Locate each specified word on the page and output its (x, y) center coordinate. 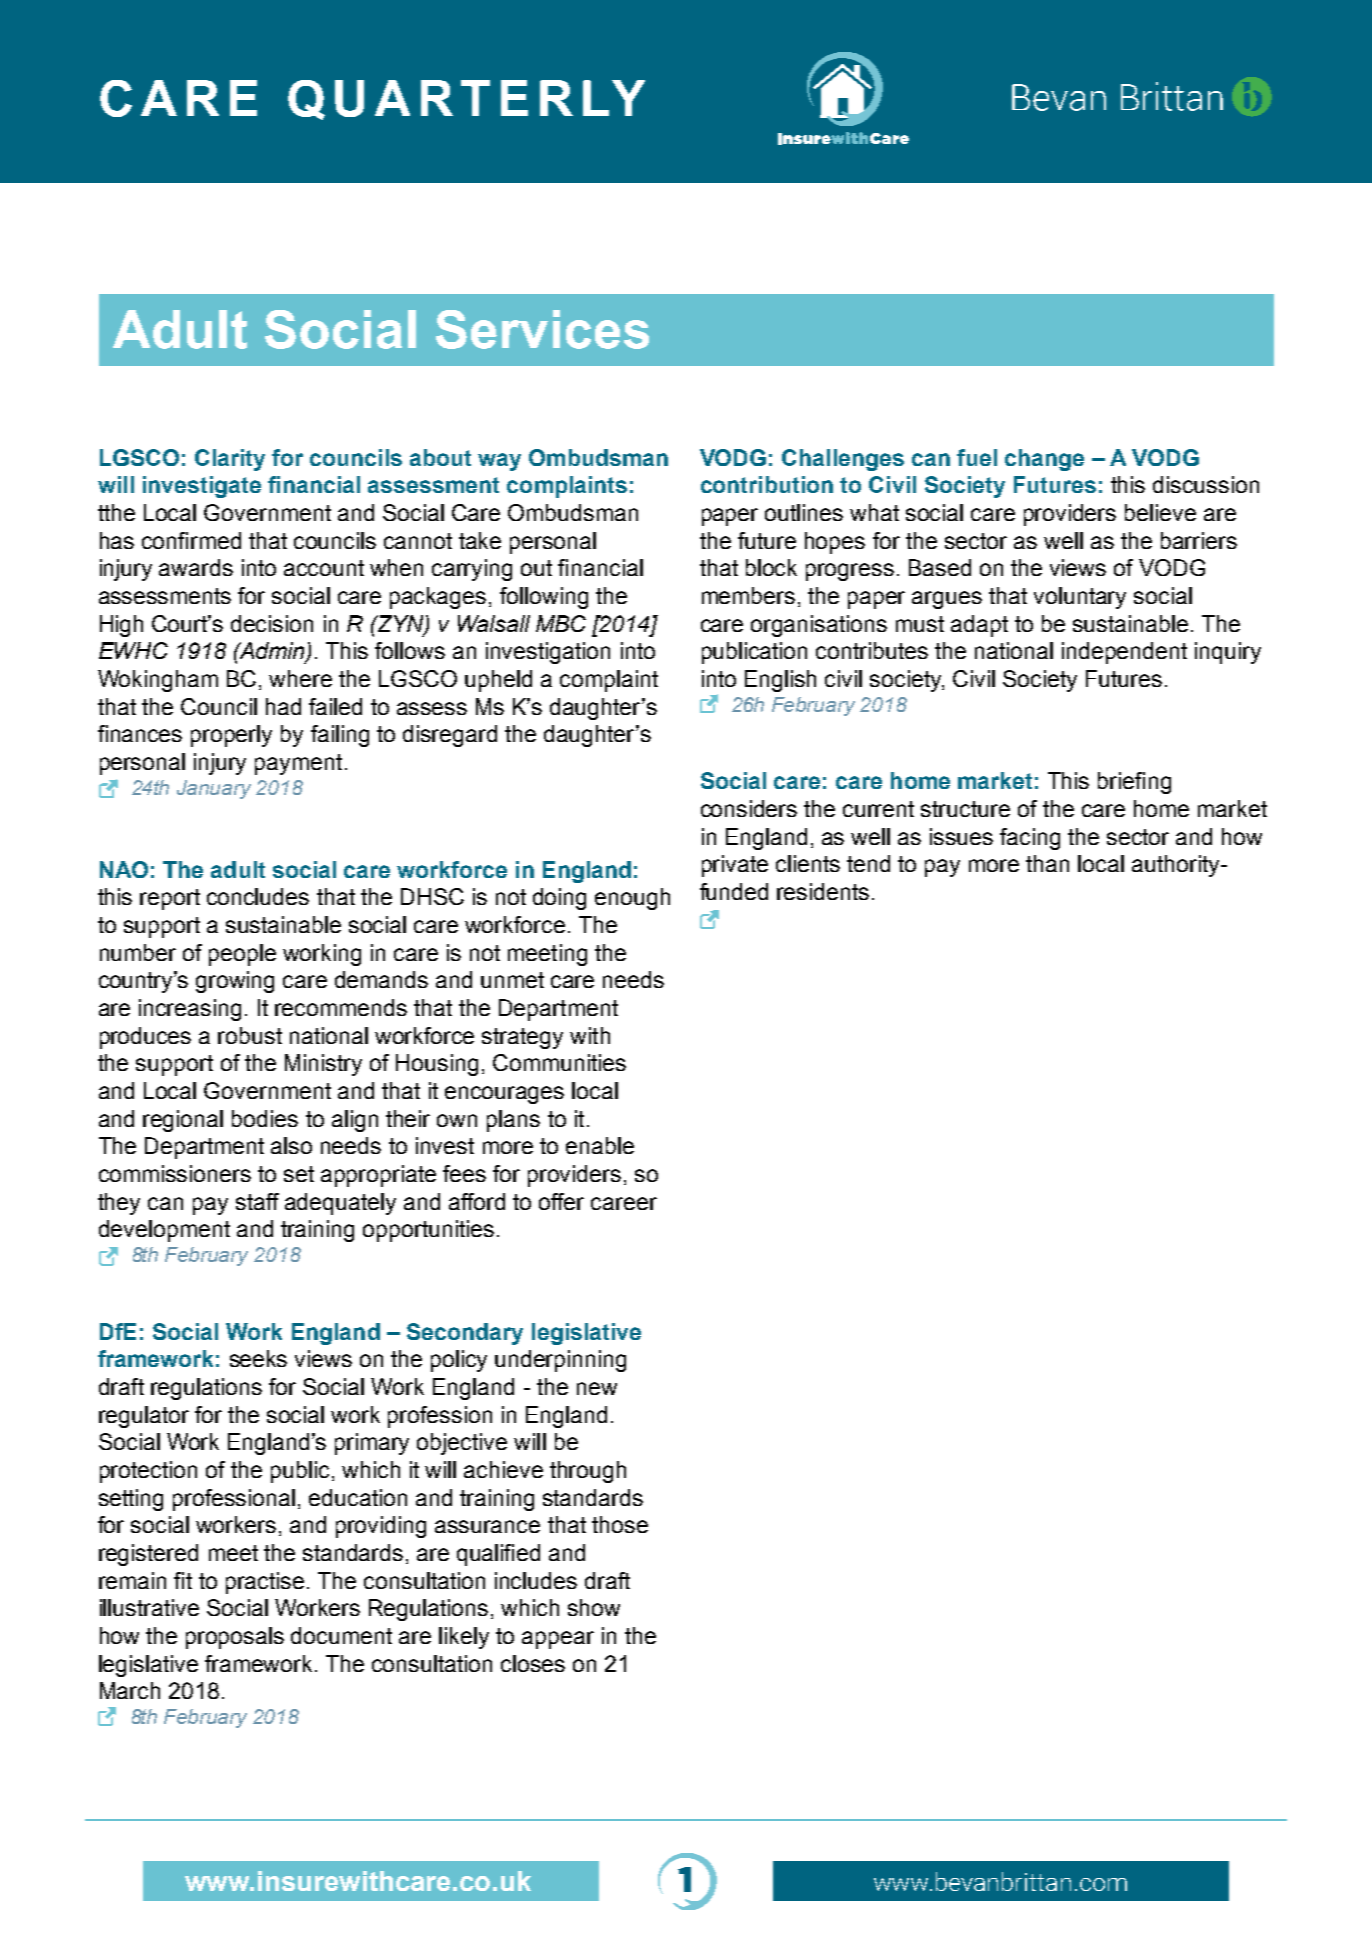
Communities (559, 1062)
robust (250, 1035)
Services (542, 329)
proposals (235, 1638)
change (1044, 460)
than (1047, 863)
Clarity (230, 460)
